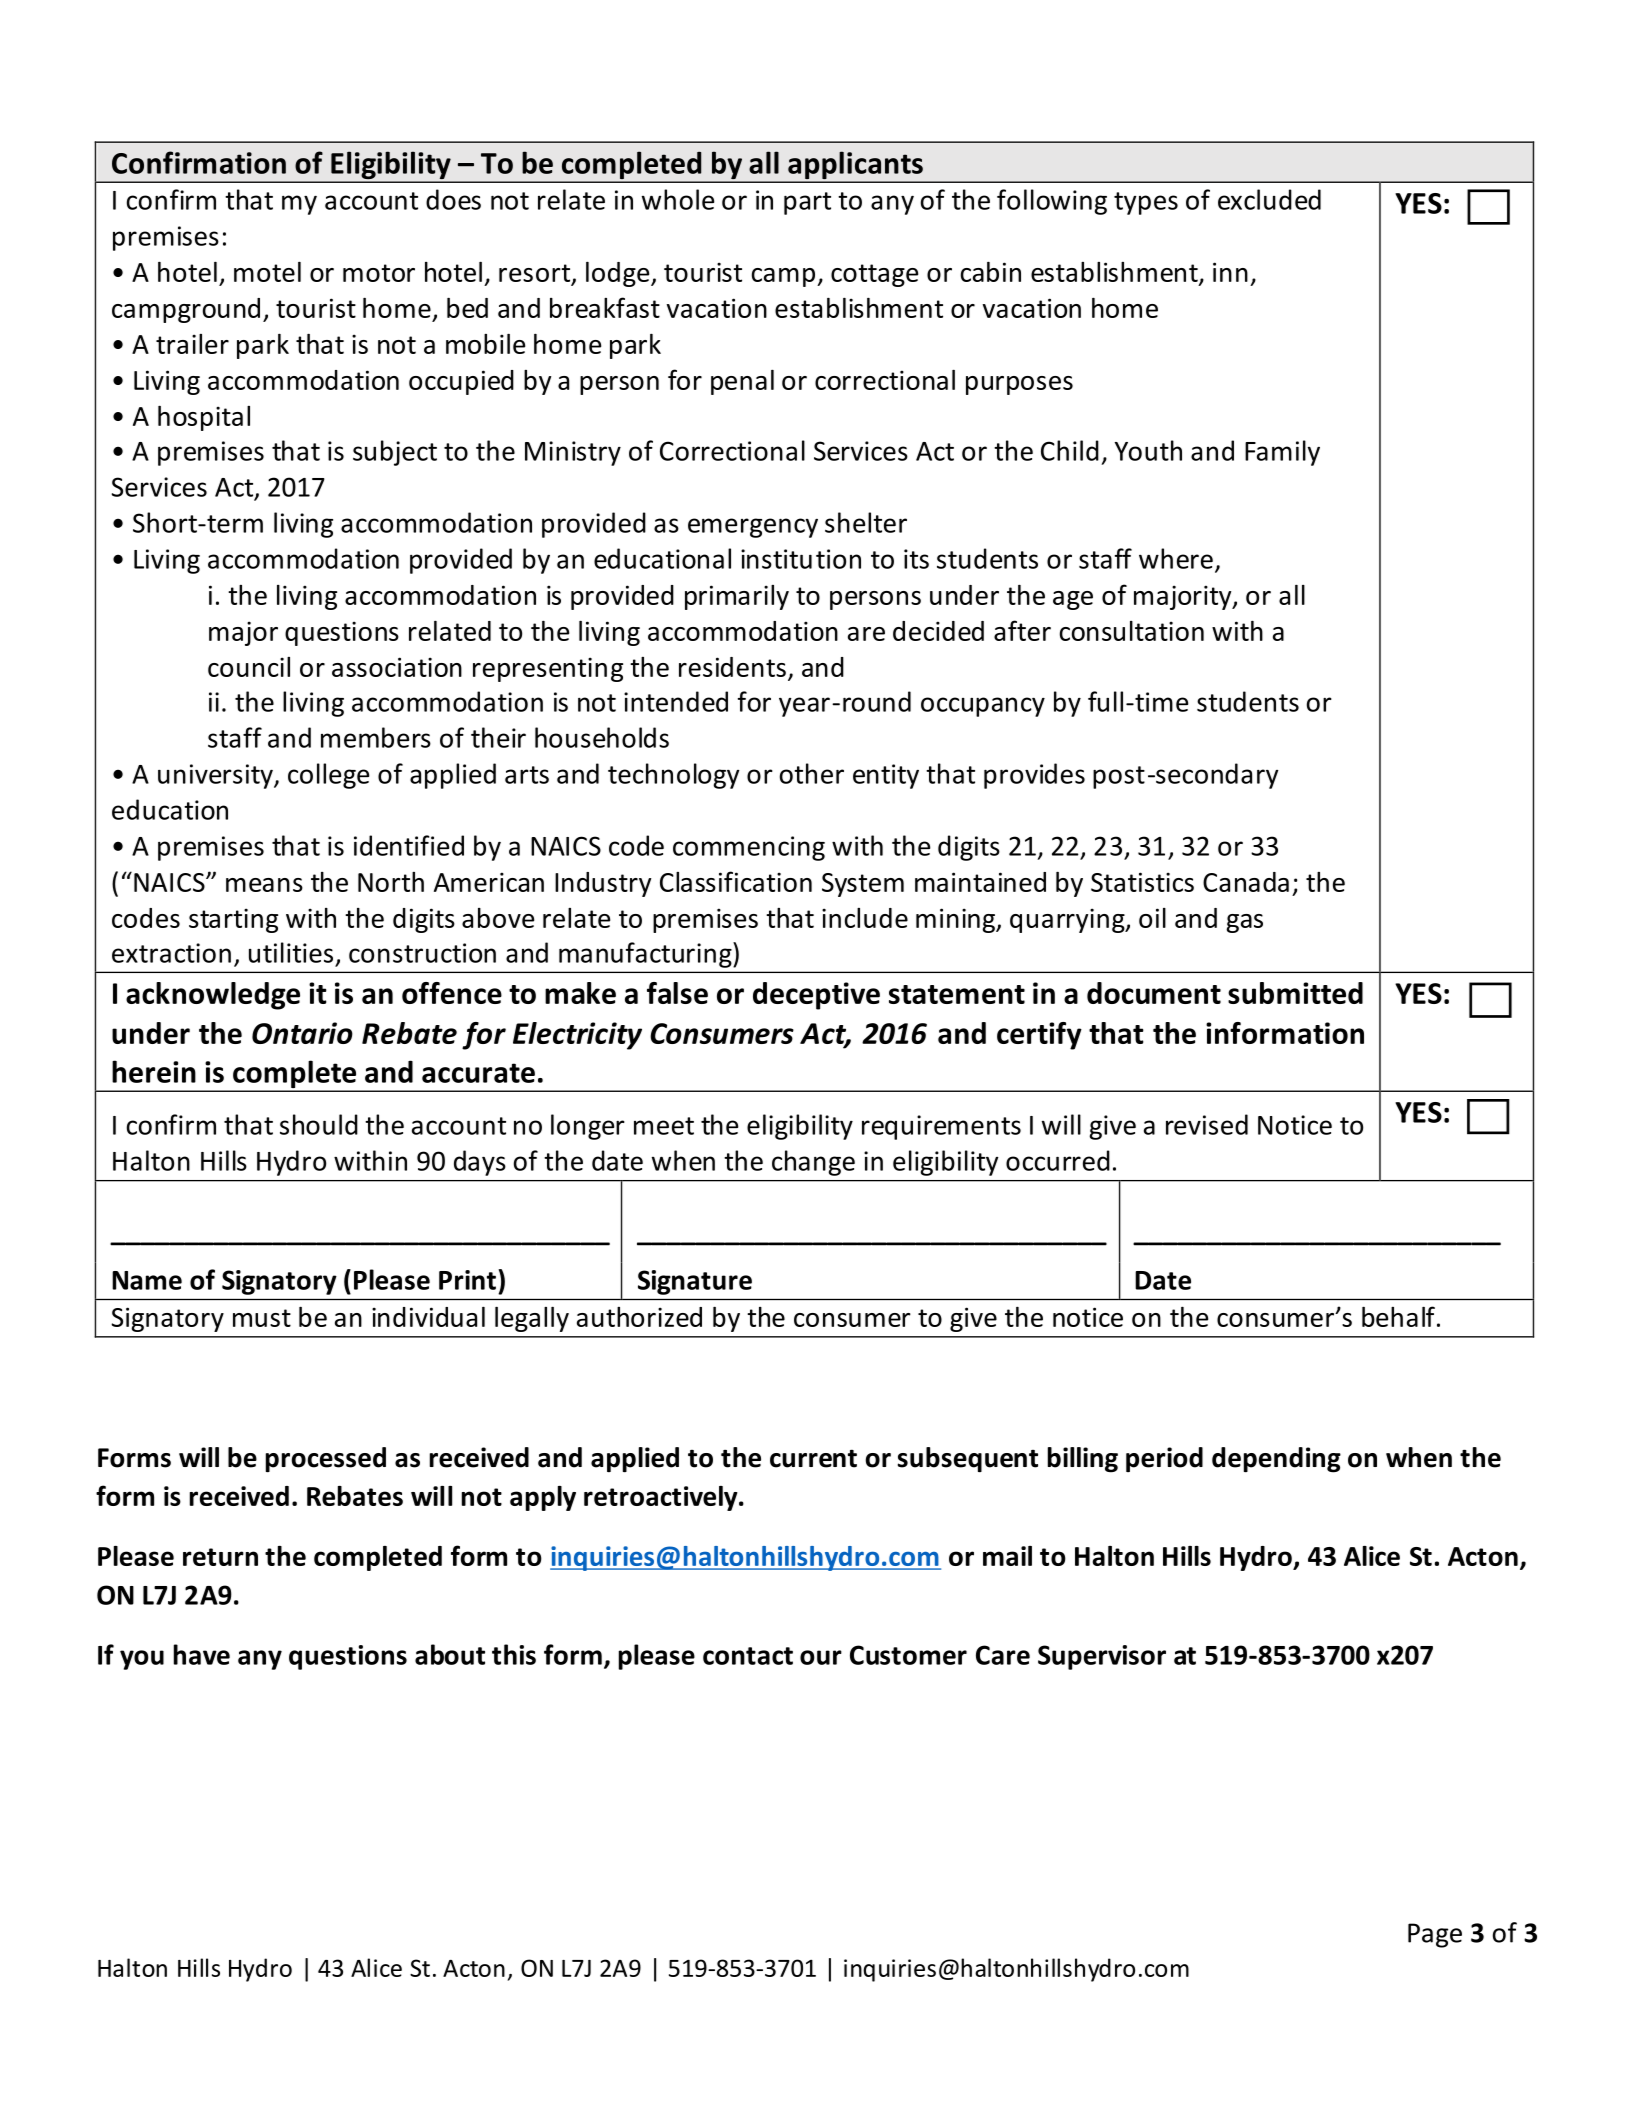 The width and height of the screenshot is (1633, 2113). Describe the element at coordinates (267, 272) in the screenshot. I see `motel` at that location.
